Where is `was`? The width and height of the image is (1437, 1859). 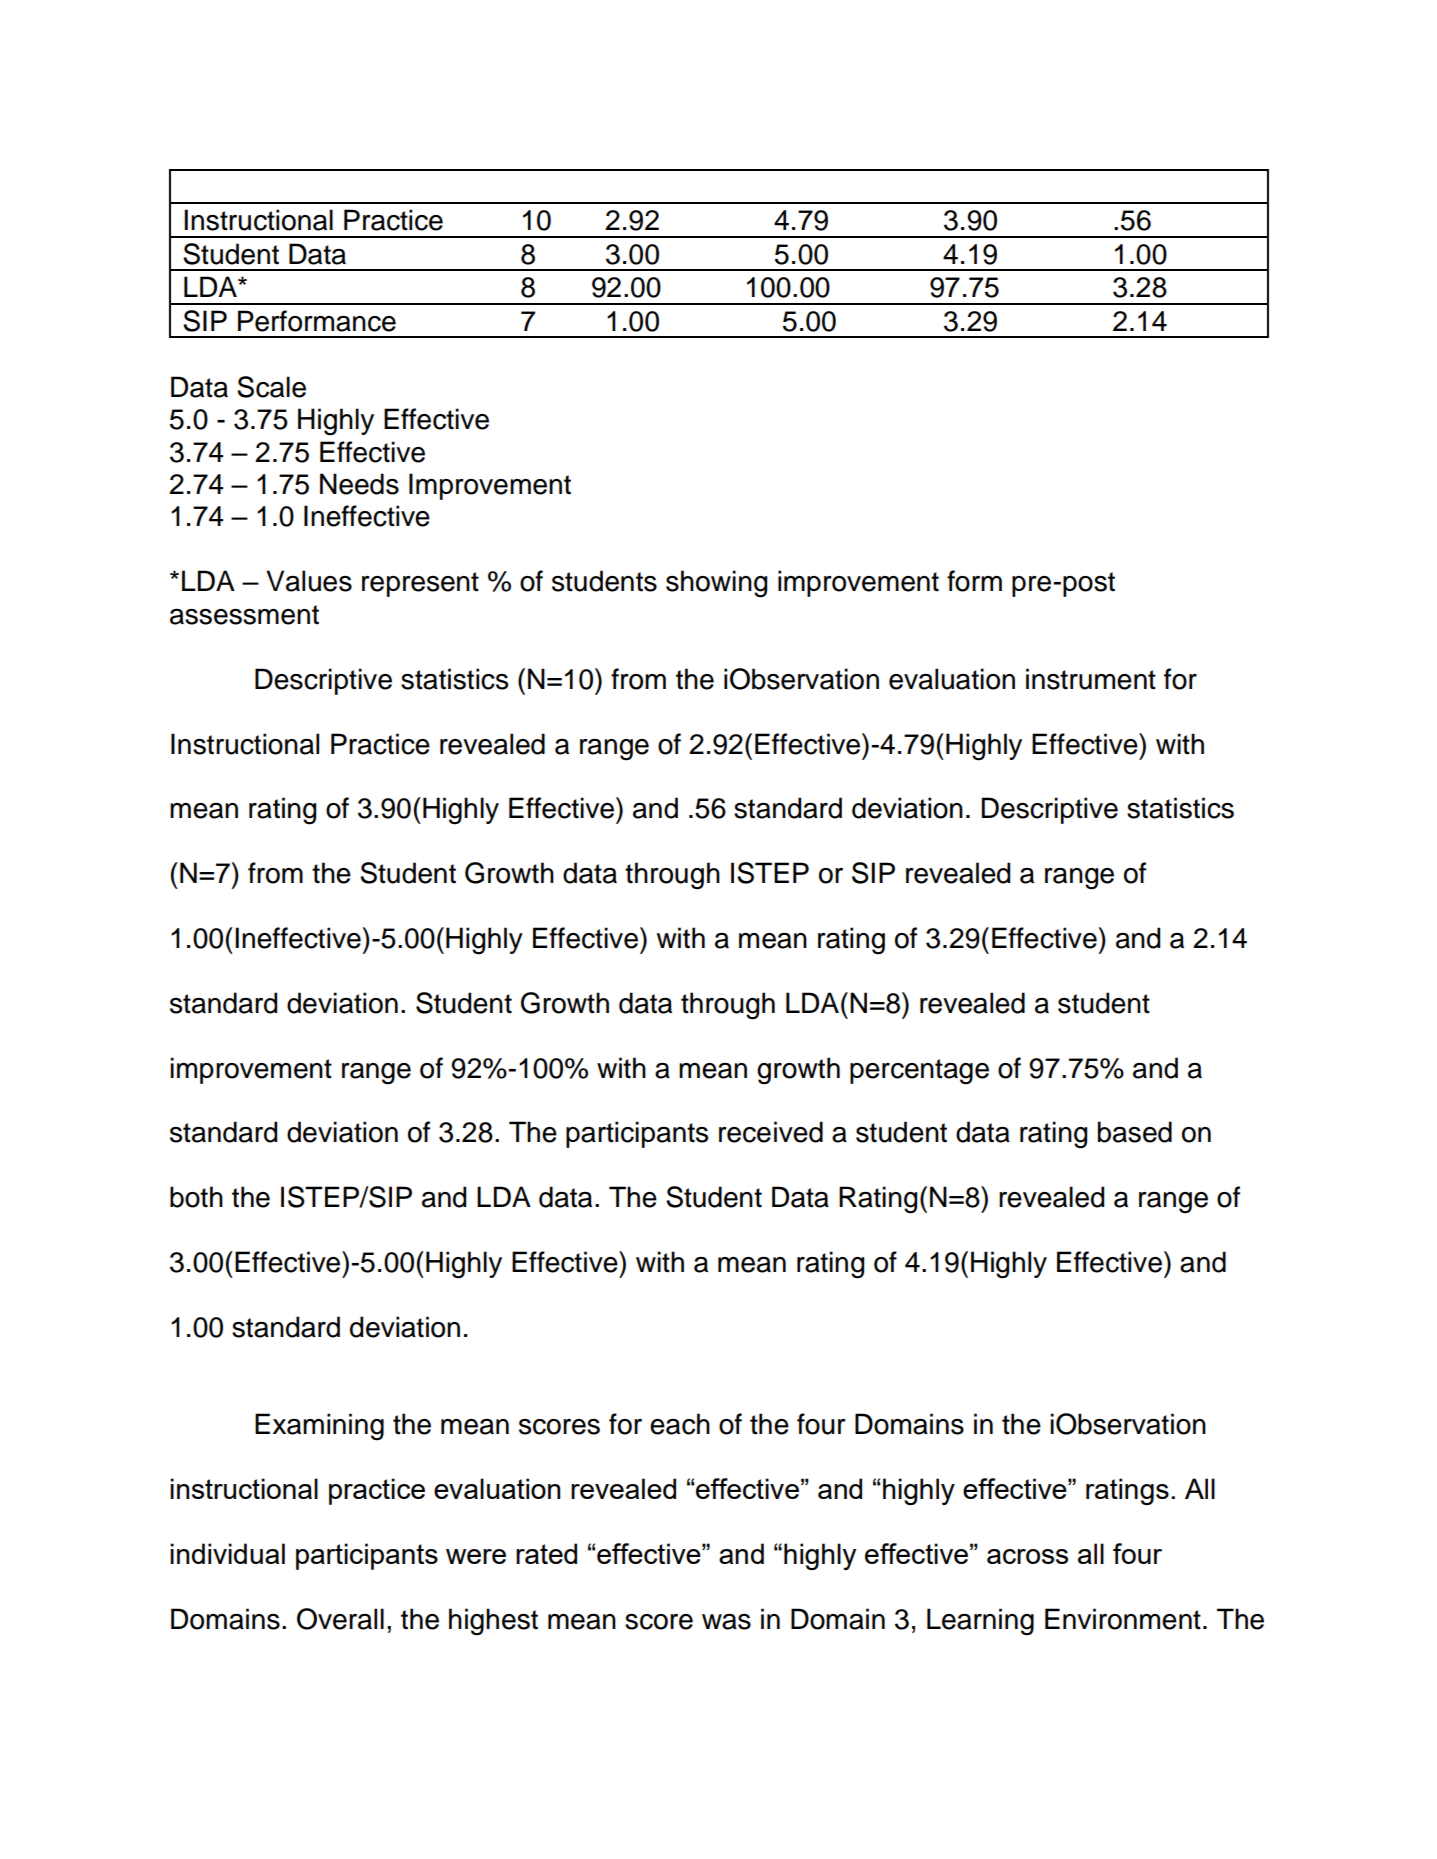 was is located at coordinates (726, 1622).
